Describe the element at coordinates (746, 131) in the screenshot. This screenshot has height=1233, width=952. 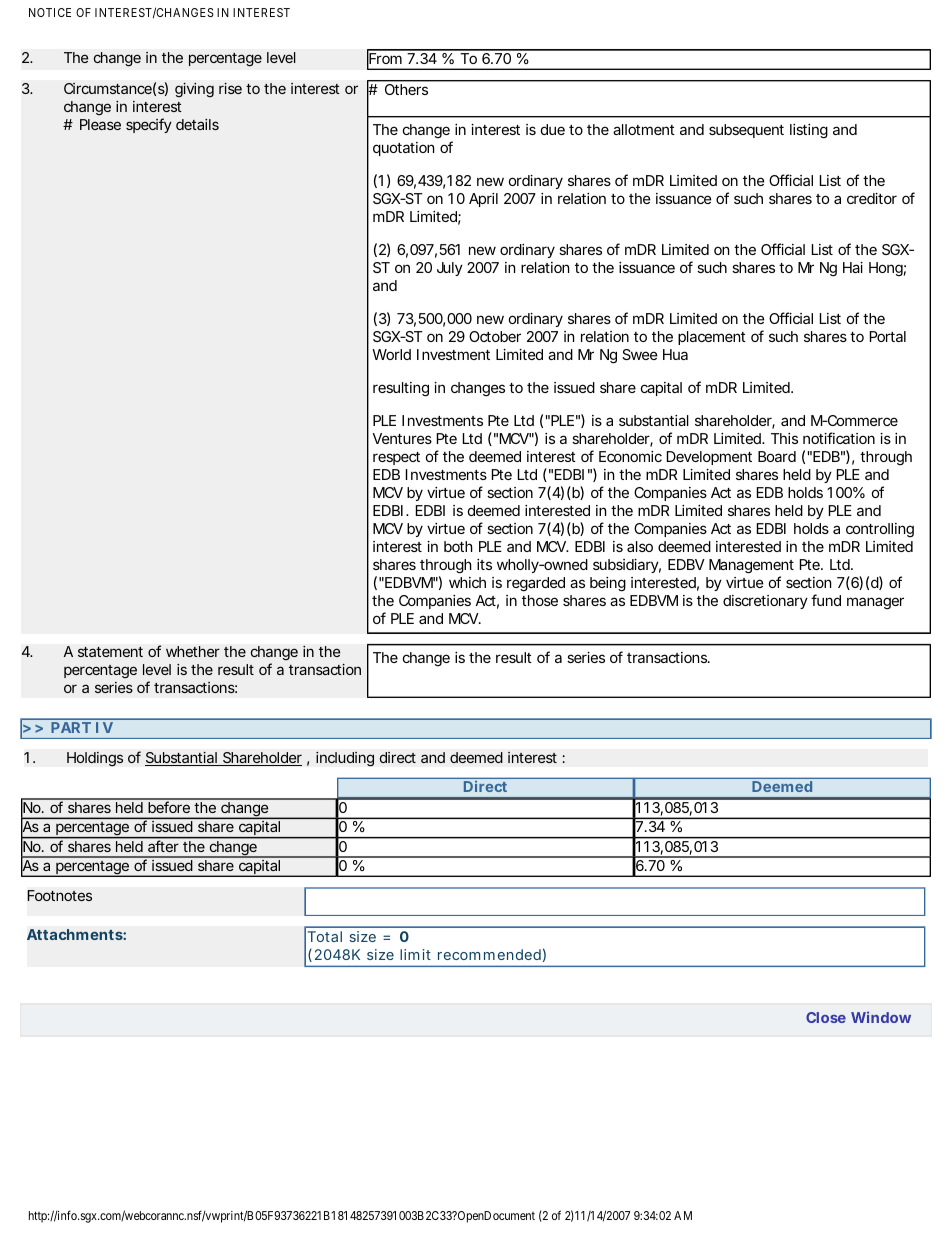
I see `subsequent` at that location.
